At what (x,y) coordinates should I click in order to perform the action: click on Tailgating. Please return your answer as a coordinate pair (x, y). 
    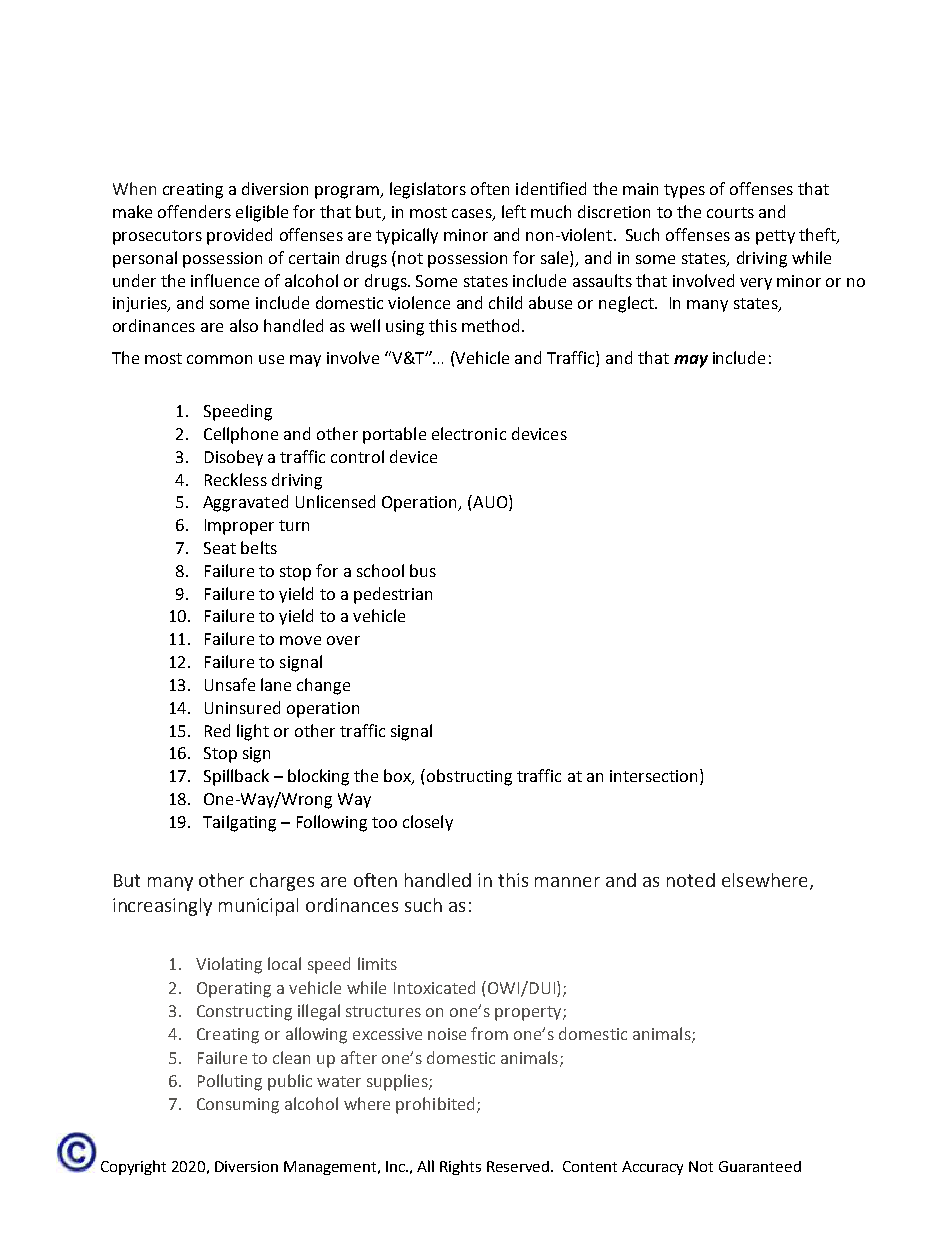
    Looking at the image, I should click on (239, 823).
